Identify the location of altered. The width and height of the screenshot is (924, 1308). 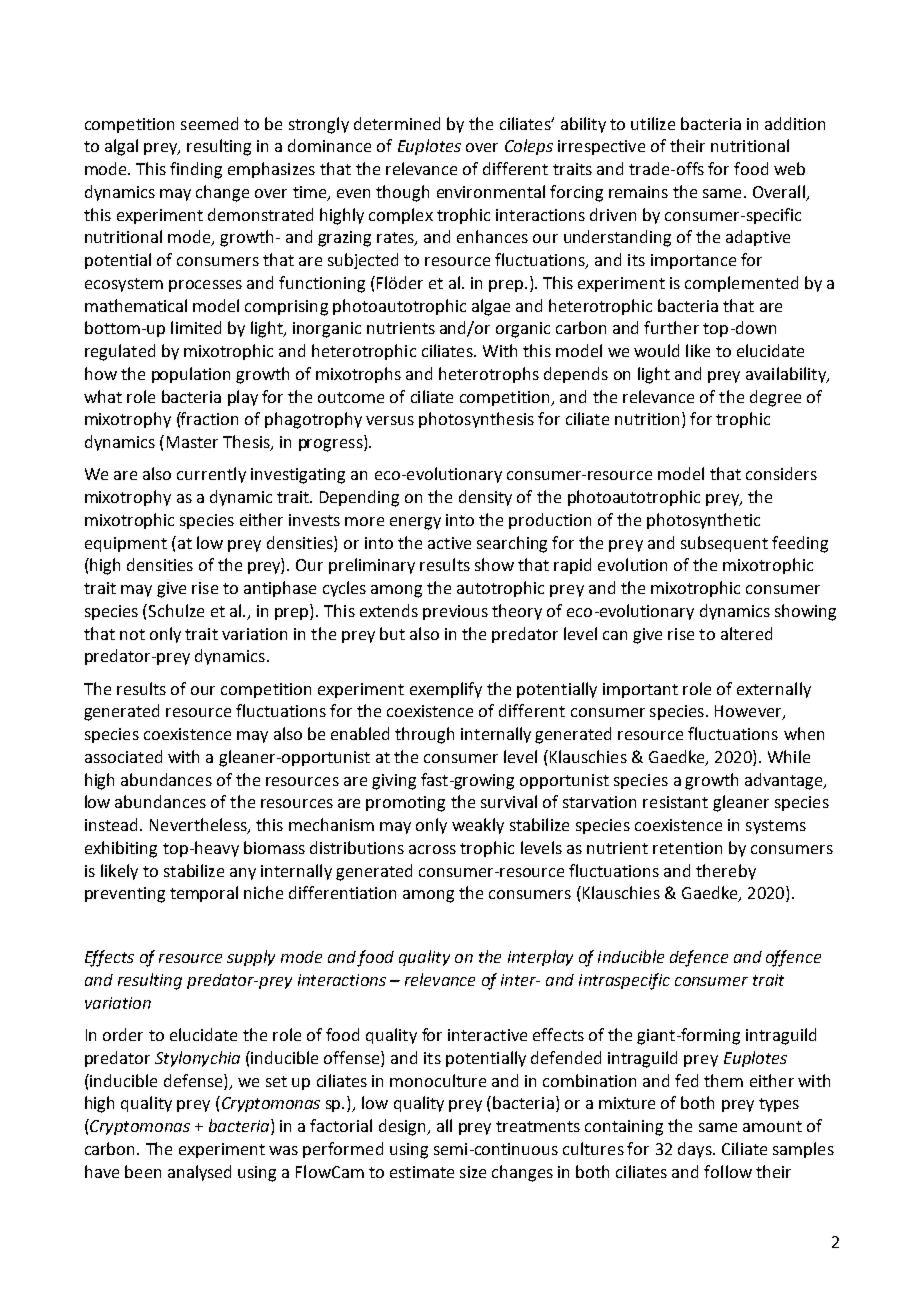
(746, 633).
